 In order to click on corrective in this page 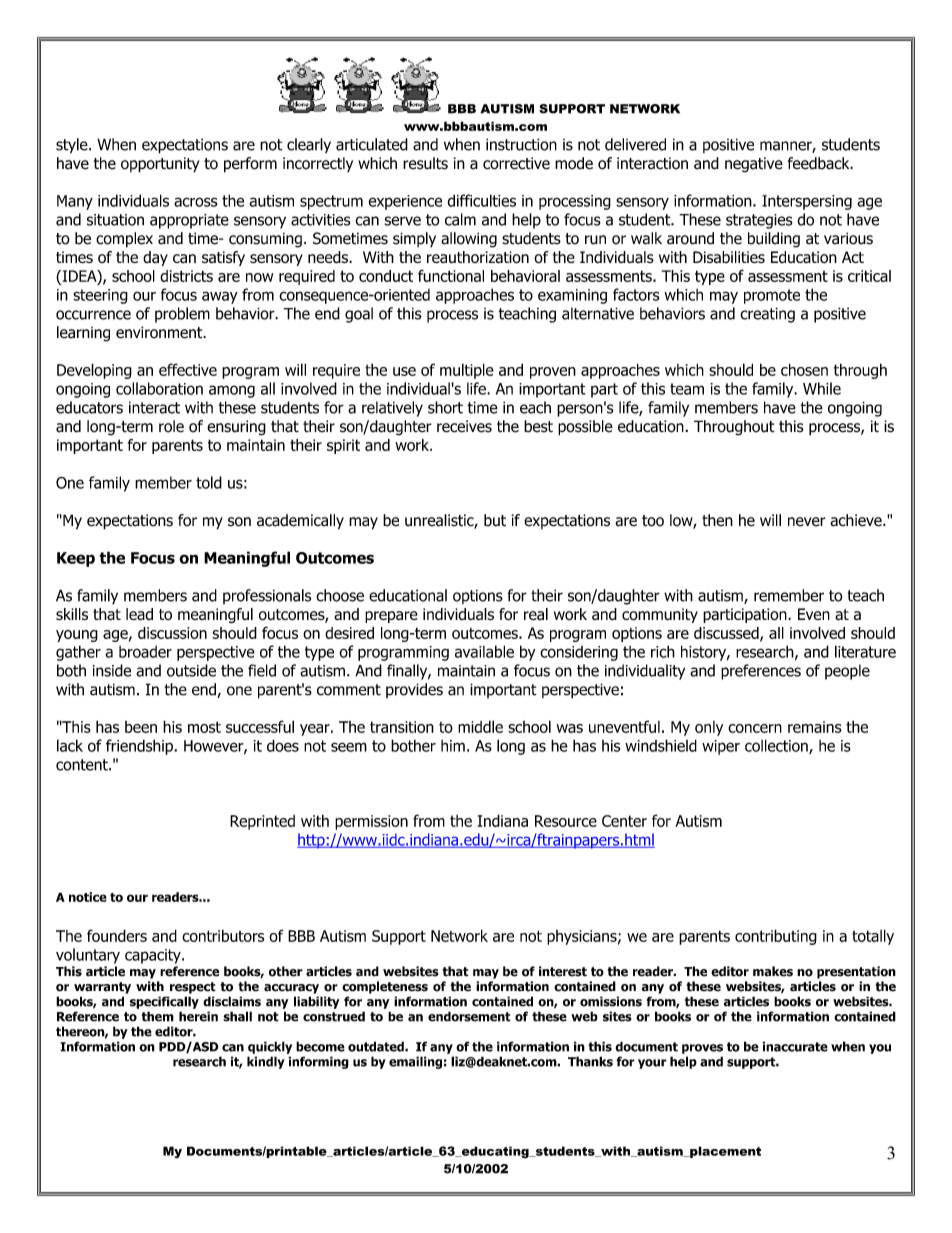, I will do `click(516, 163)`.
